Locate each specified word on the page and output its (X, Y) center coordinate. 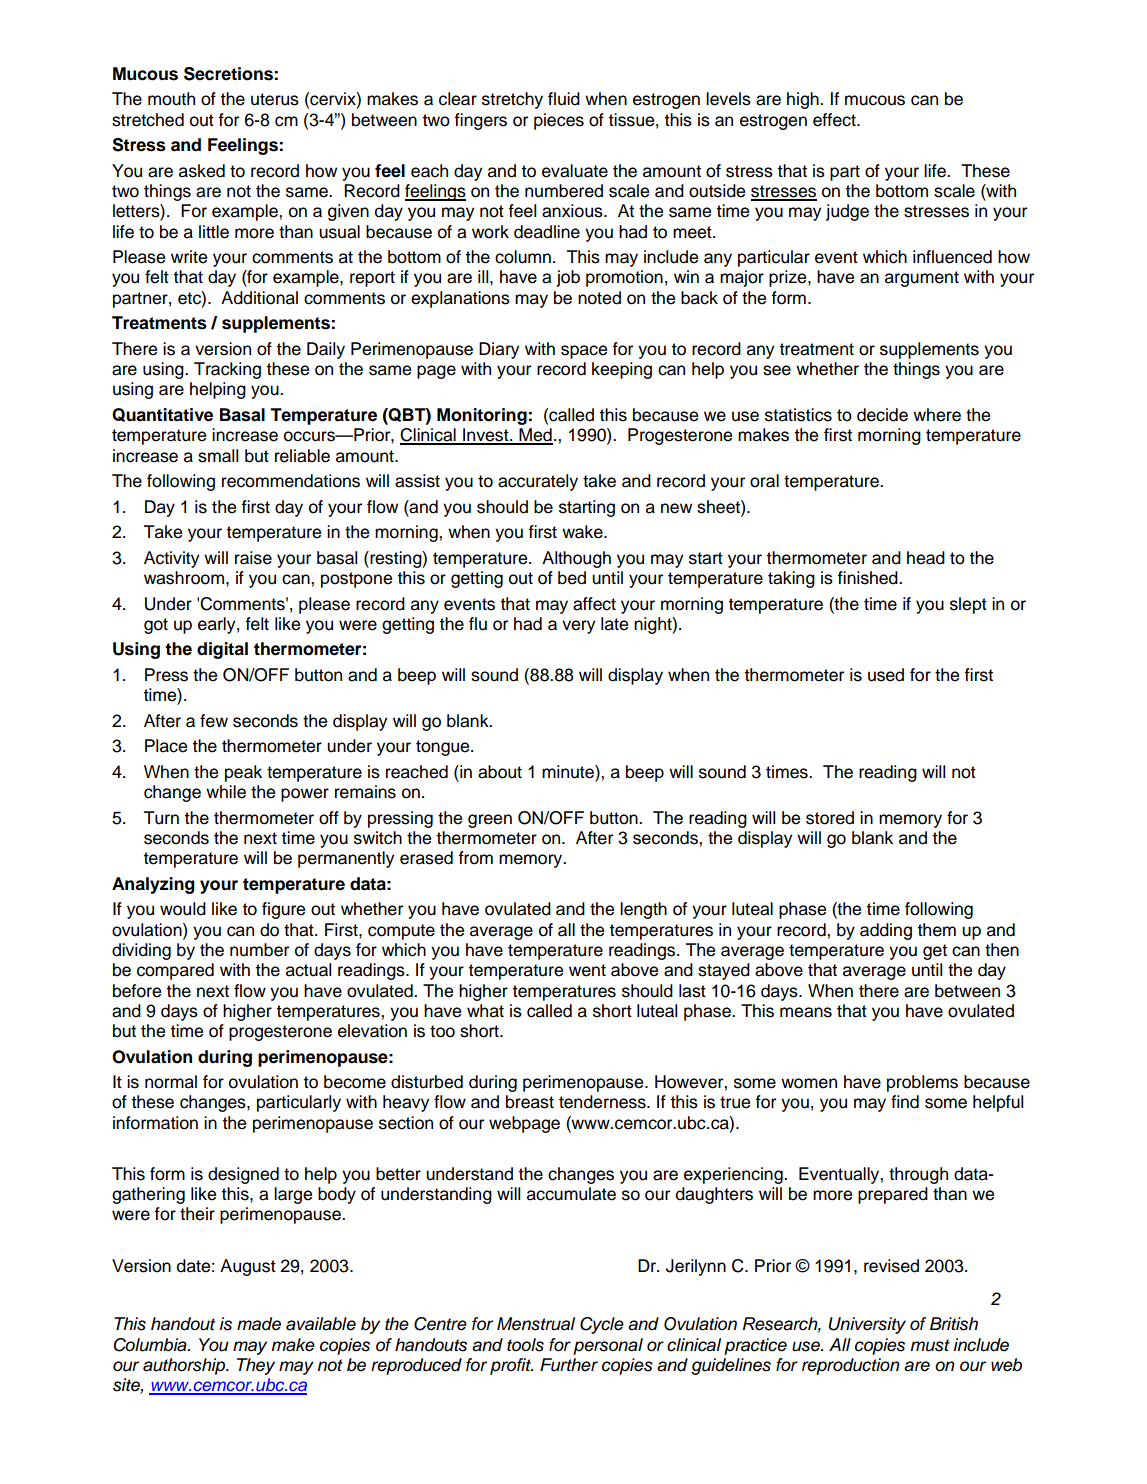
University (867, 1325)
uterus (275, 99)
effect (835, 120)
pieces (559, 121)
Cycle (602, 1325)
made (259, 1324)
